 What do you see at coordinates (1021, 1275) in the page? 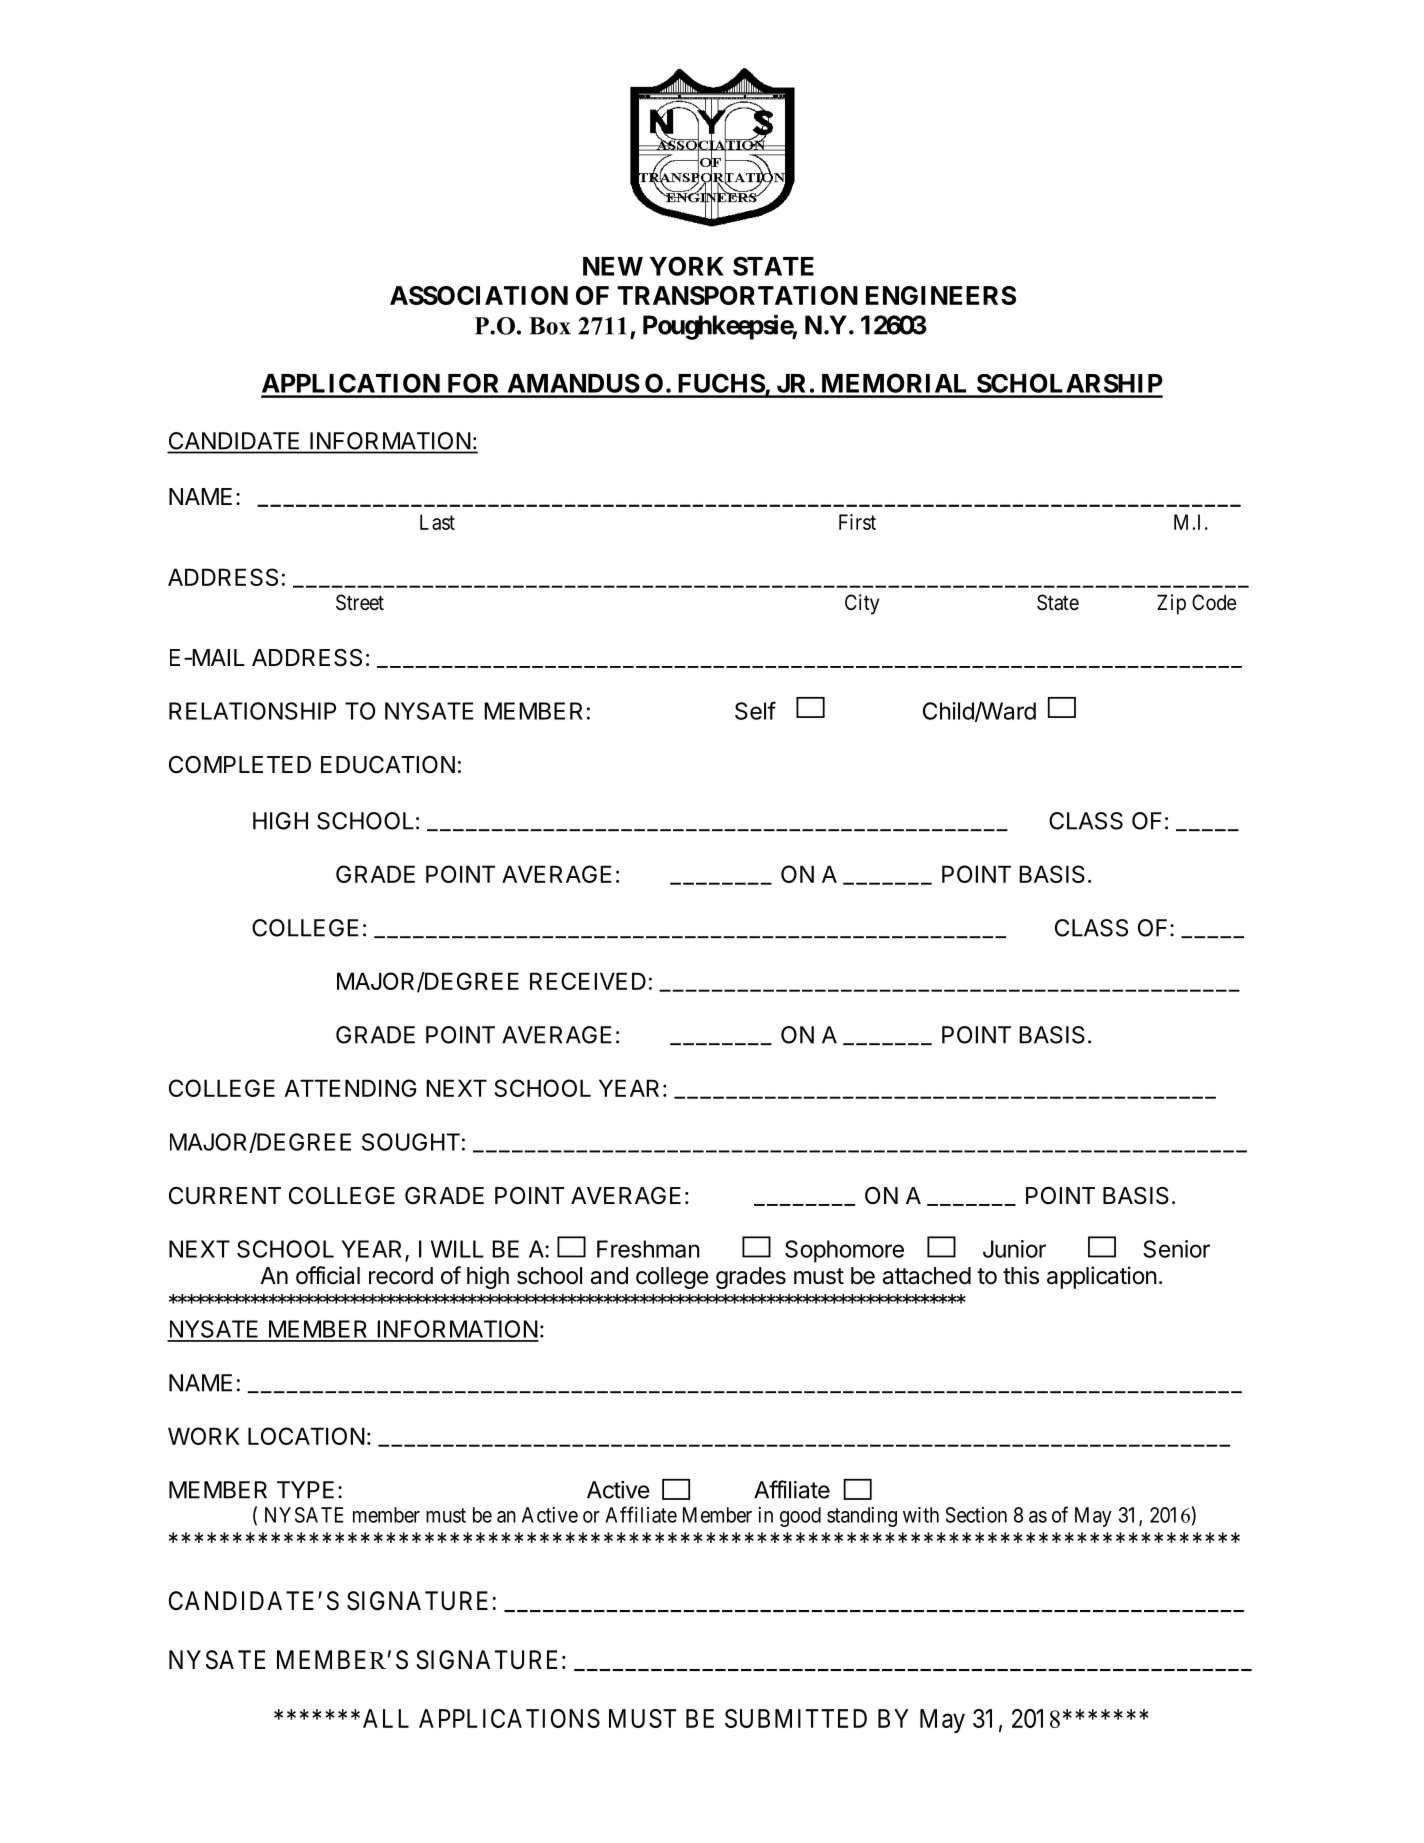
I see `this` at bounding box center [1021, 1275].
